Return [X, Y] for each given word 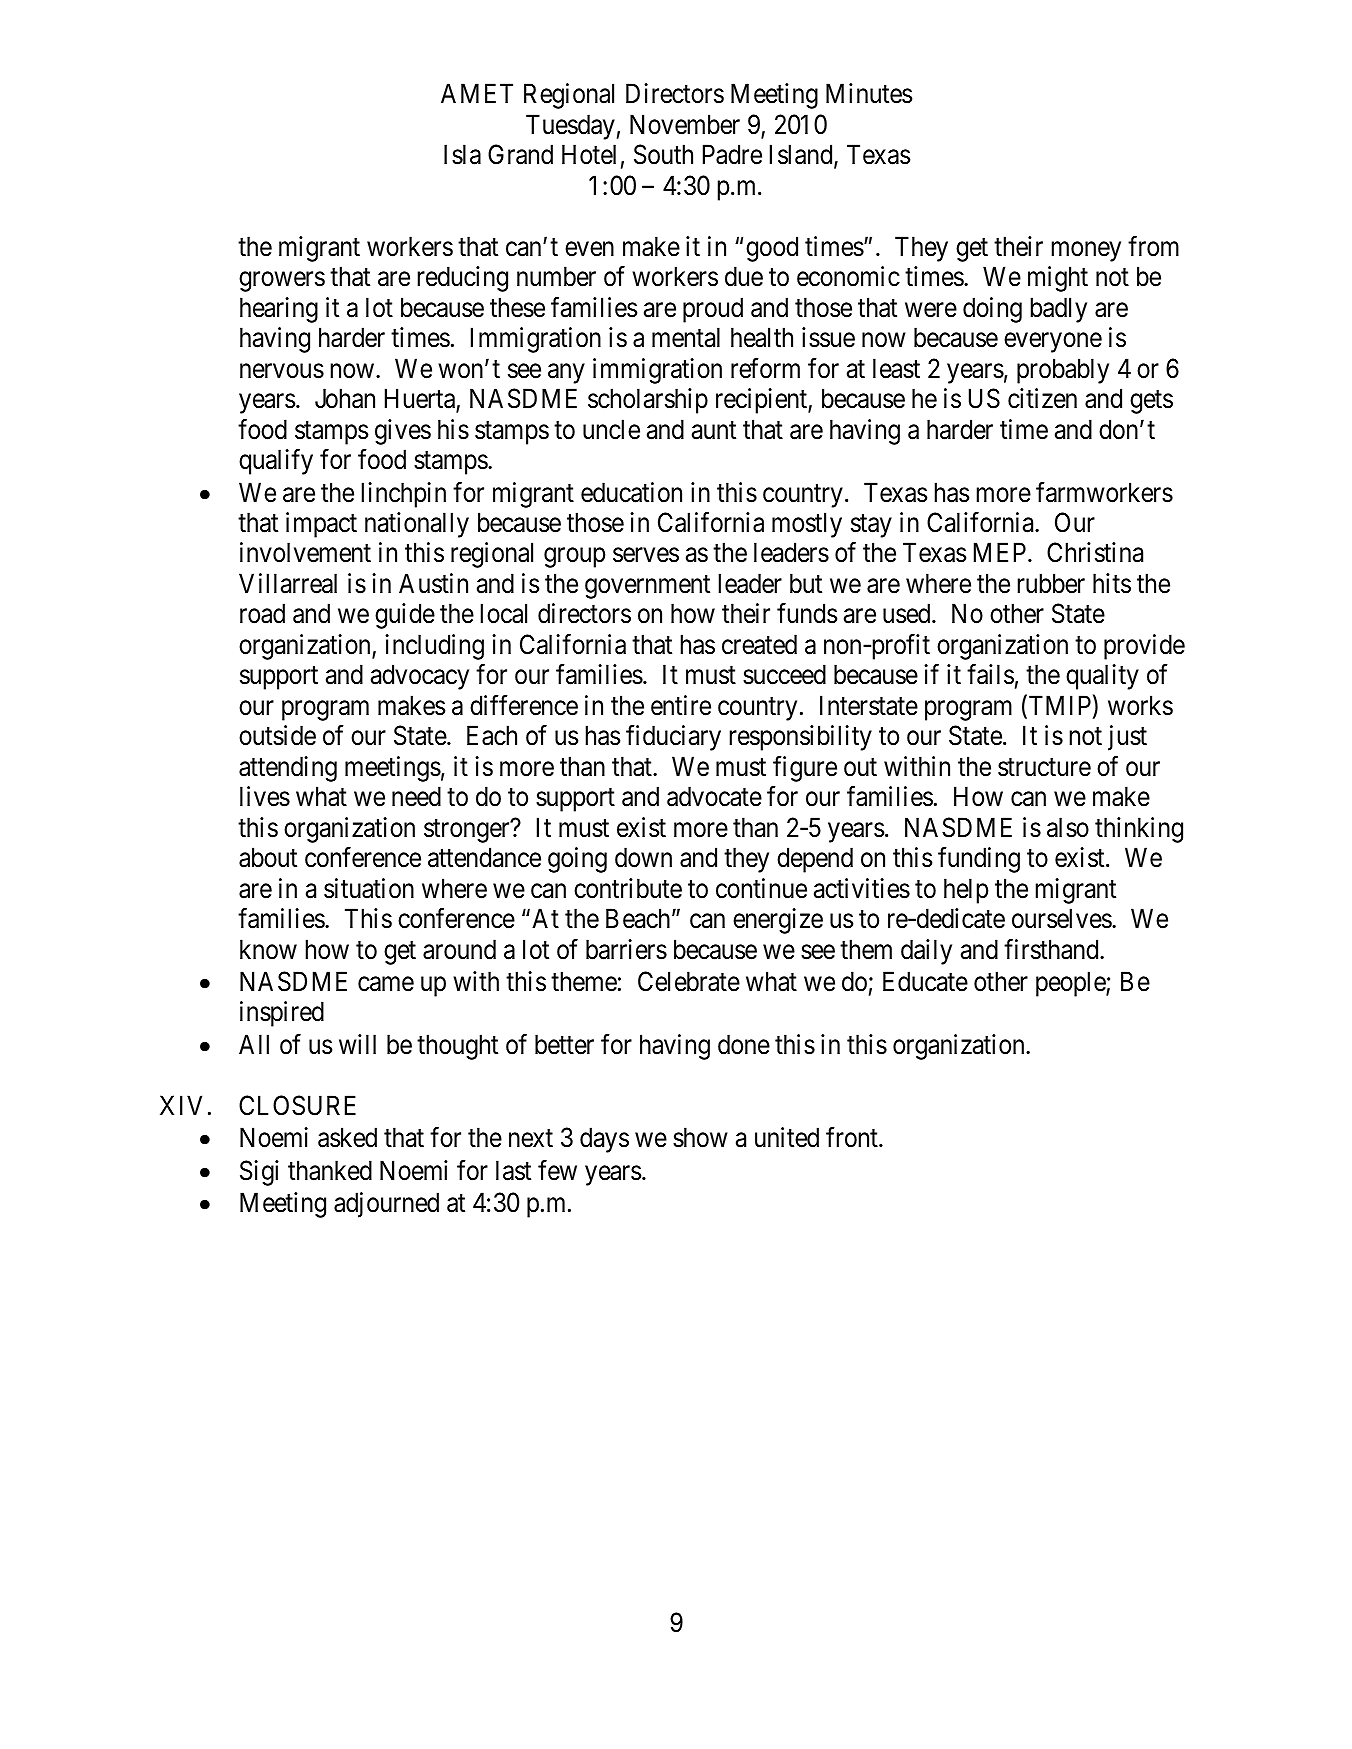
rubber [1051, 583]
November [685, 124]
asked [347, 1137]
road [262, 613]
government [647, 587]
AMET [477, 93]
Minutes [869, 93]
